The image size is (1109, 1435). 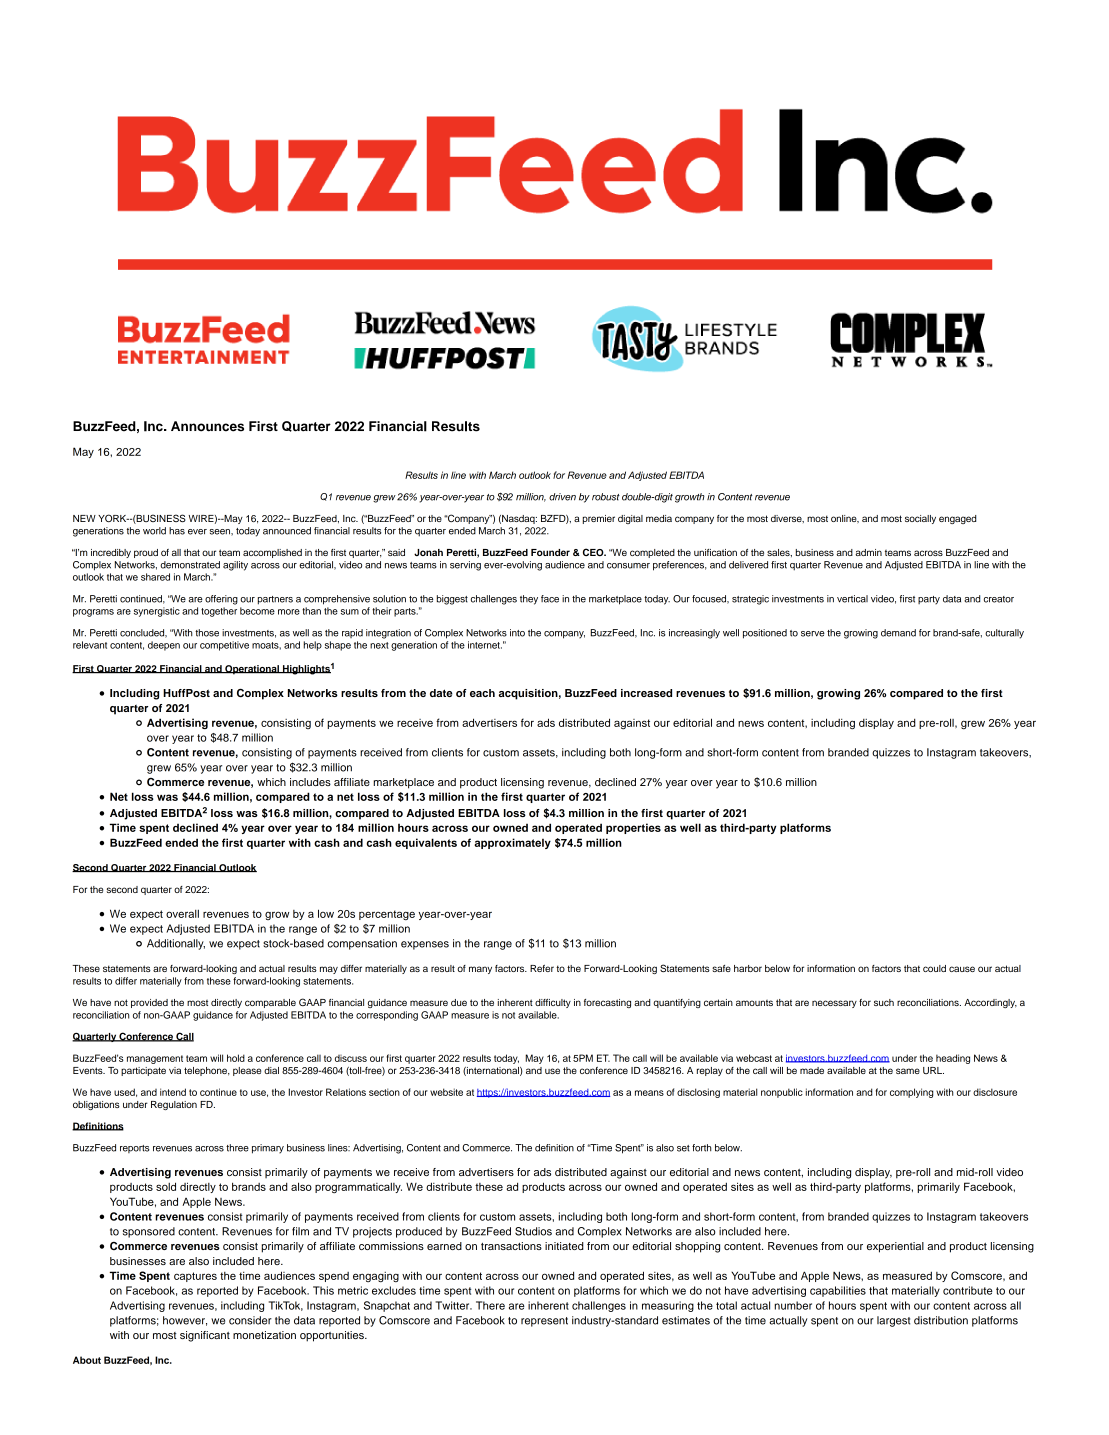 What do you see at coordinates (908, 1071) in the page?
I see `same` at bounding box center [908, 1071].
